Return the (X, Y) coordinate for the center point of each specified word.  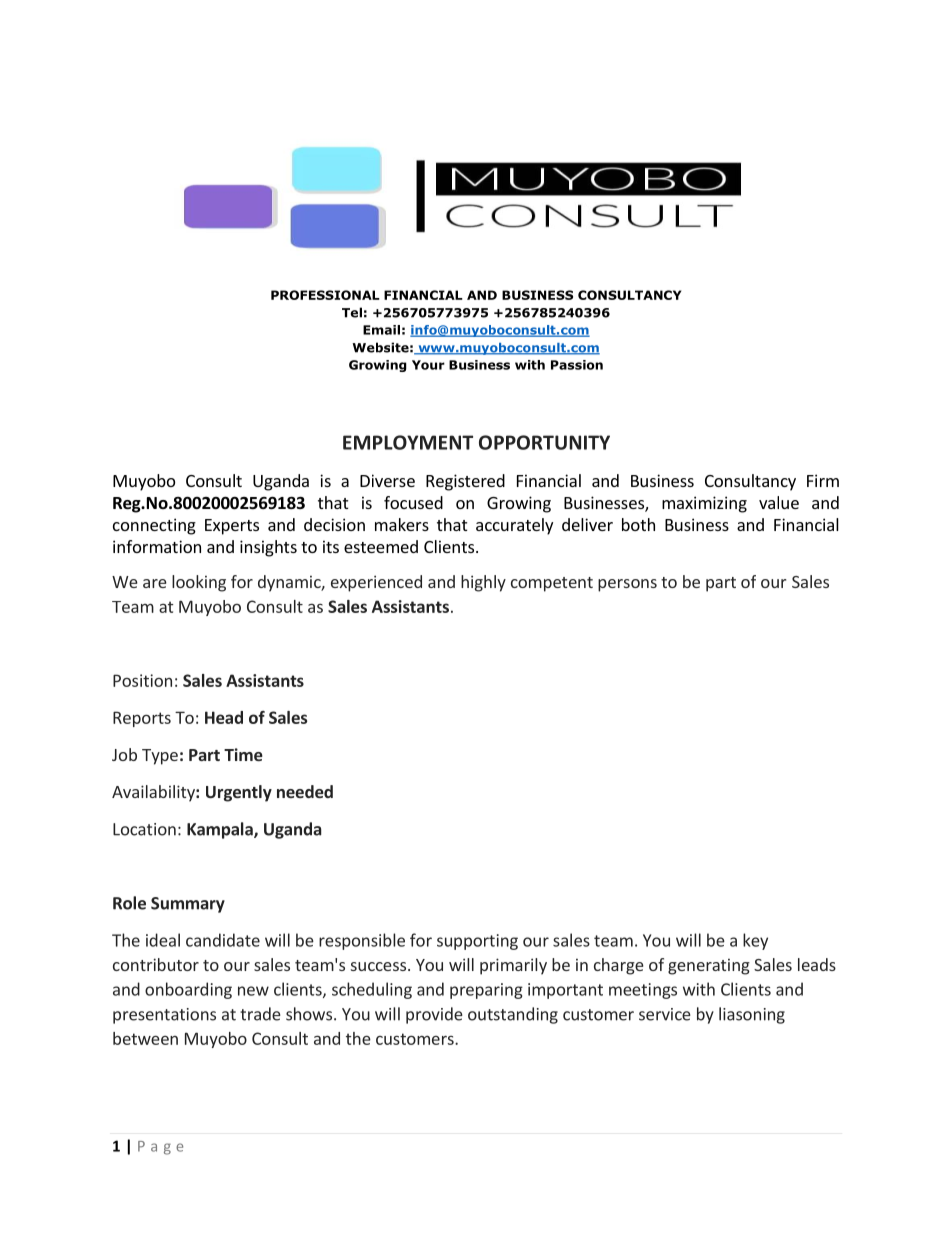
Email (381, 330)
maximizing (704, 504)
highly (483, 583)
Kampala (221, 830)
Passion (577, 365)
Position (142, 680)
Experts (232, 527)
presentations (164, 1016)
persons (627, 585)
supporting (477, 942)
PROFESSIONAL (325, 295)
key (755, 941)
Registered (465, 482)
